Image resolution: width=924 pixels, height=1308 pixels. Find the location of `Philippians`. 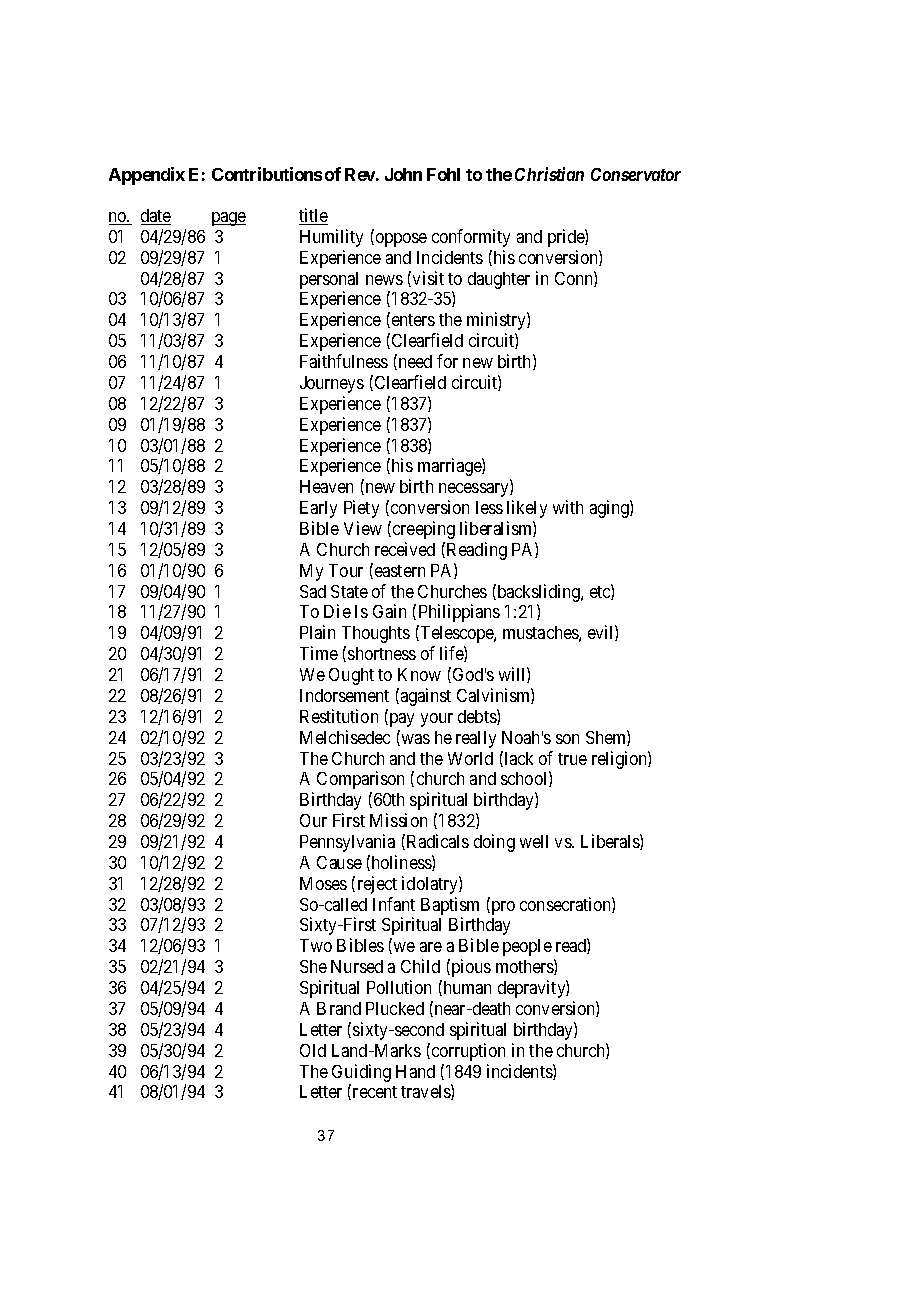

Philippians is located at coordinates (459, 613).
